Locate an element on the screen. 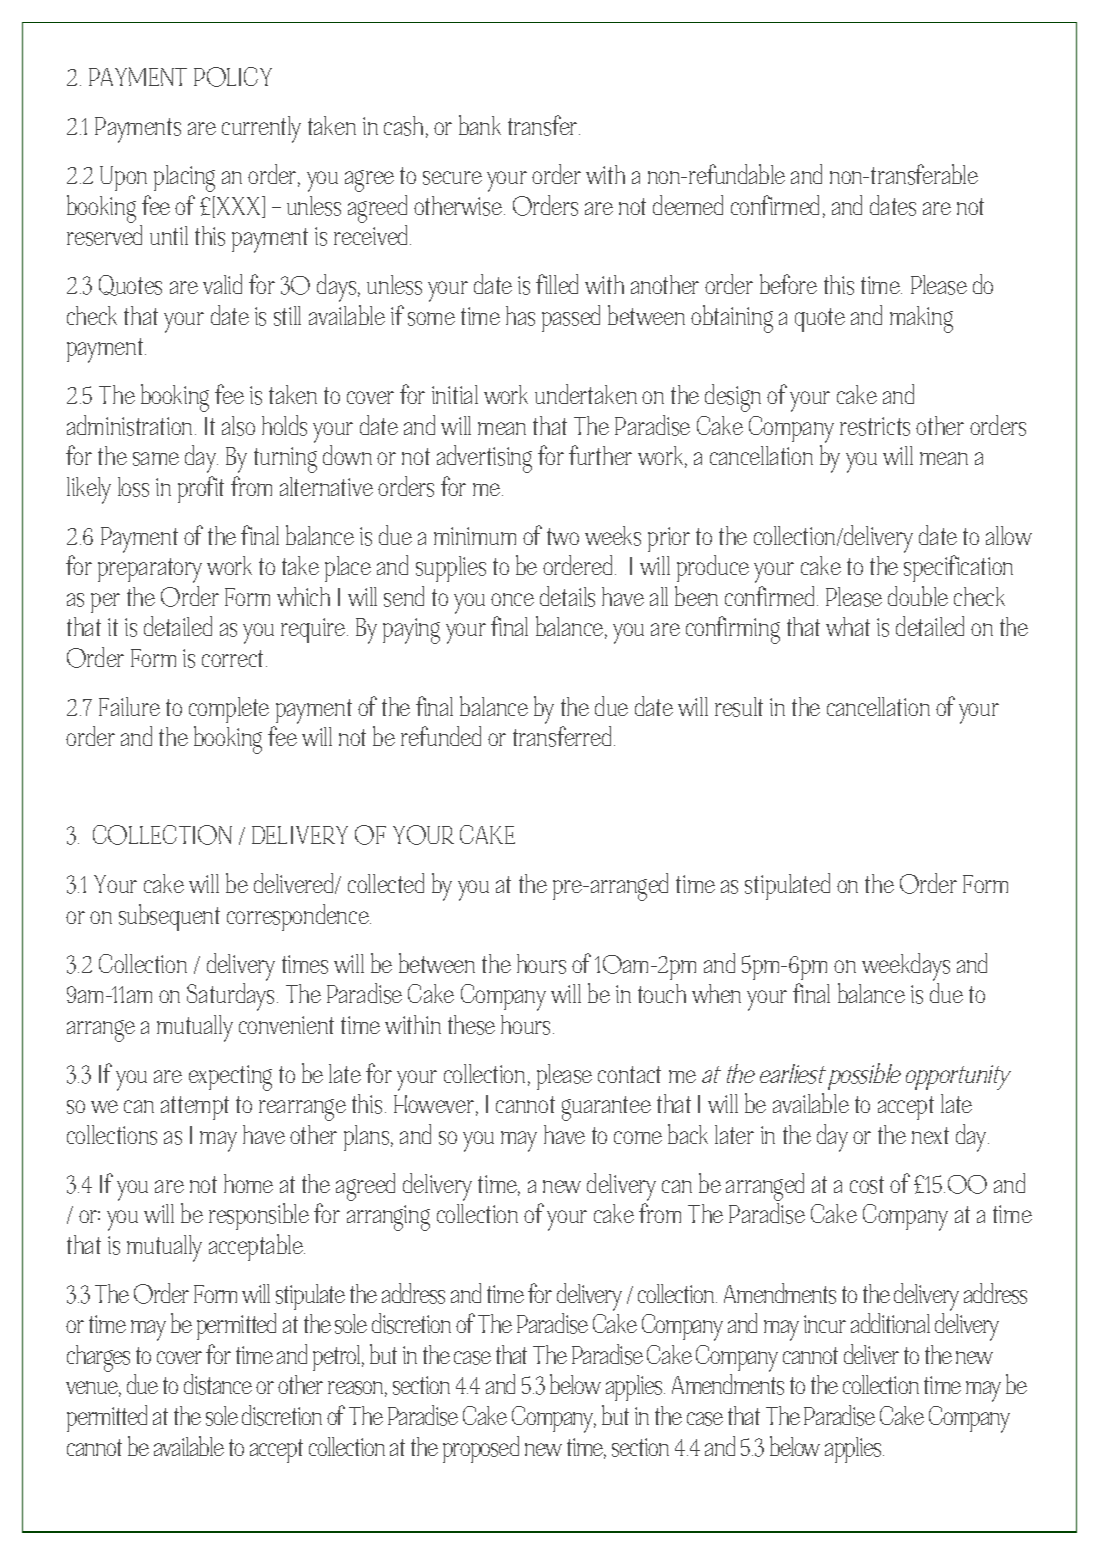  refunded is located at coordinates (441, 736).
